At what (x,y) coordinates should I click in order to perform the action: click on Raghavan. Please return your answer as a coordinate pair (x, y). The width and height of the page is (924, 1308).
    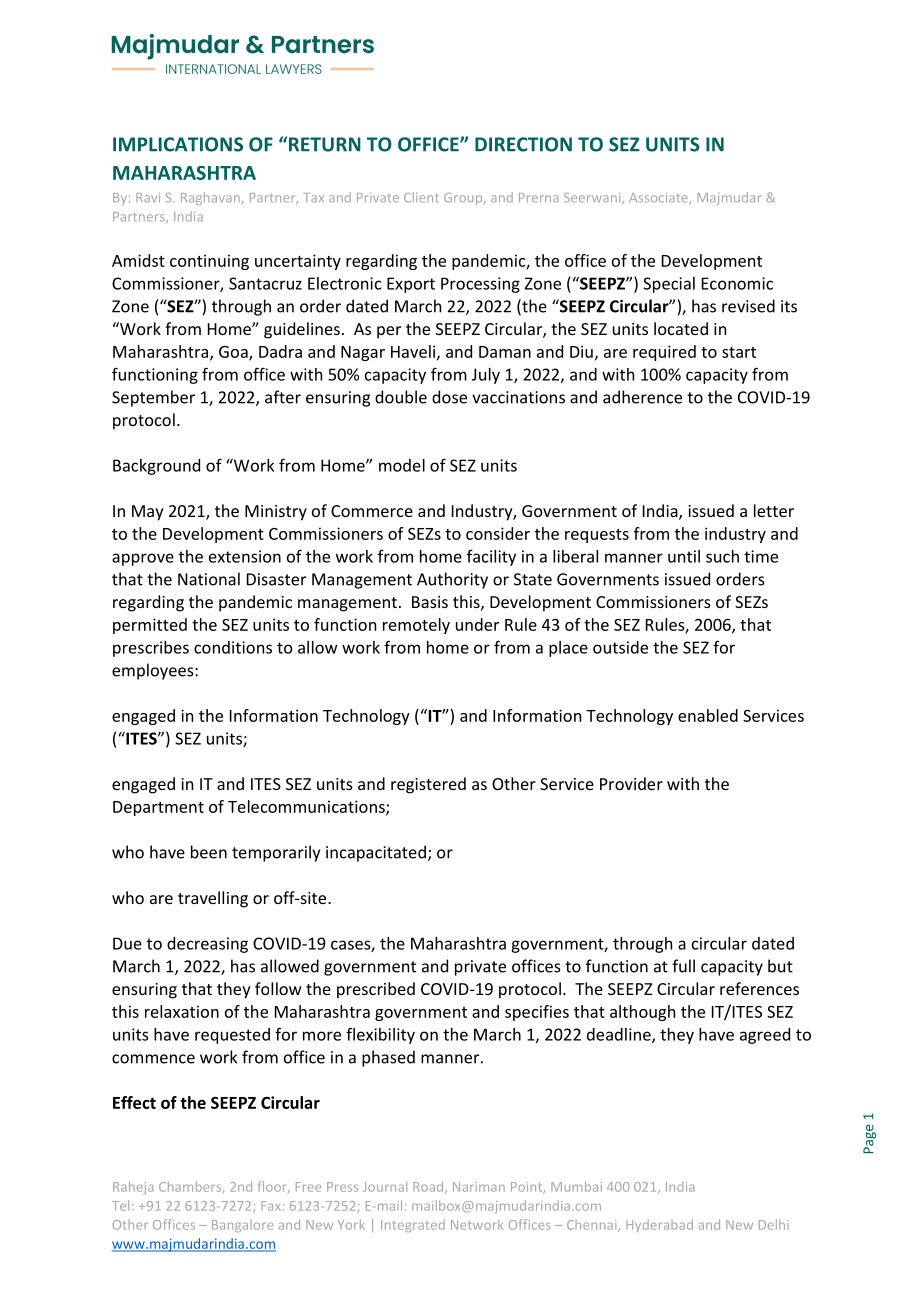
    Looking at the image, I should click on (210, 198).
